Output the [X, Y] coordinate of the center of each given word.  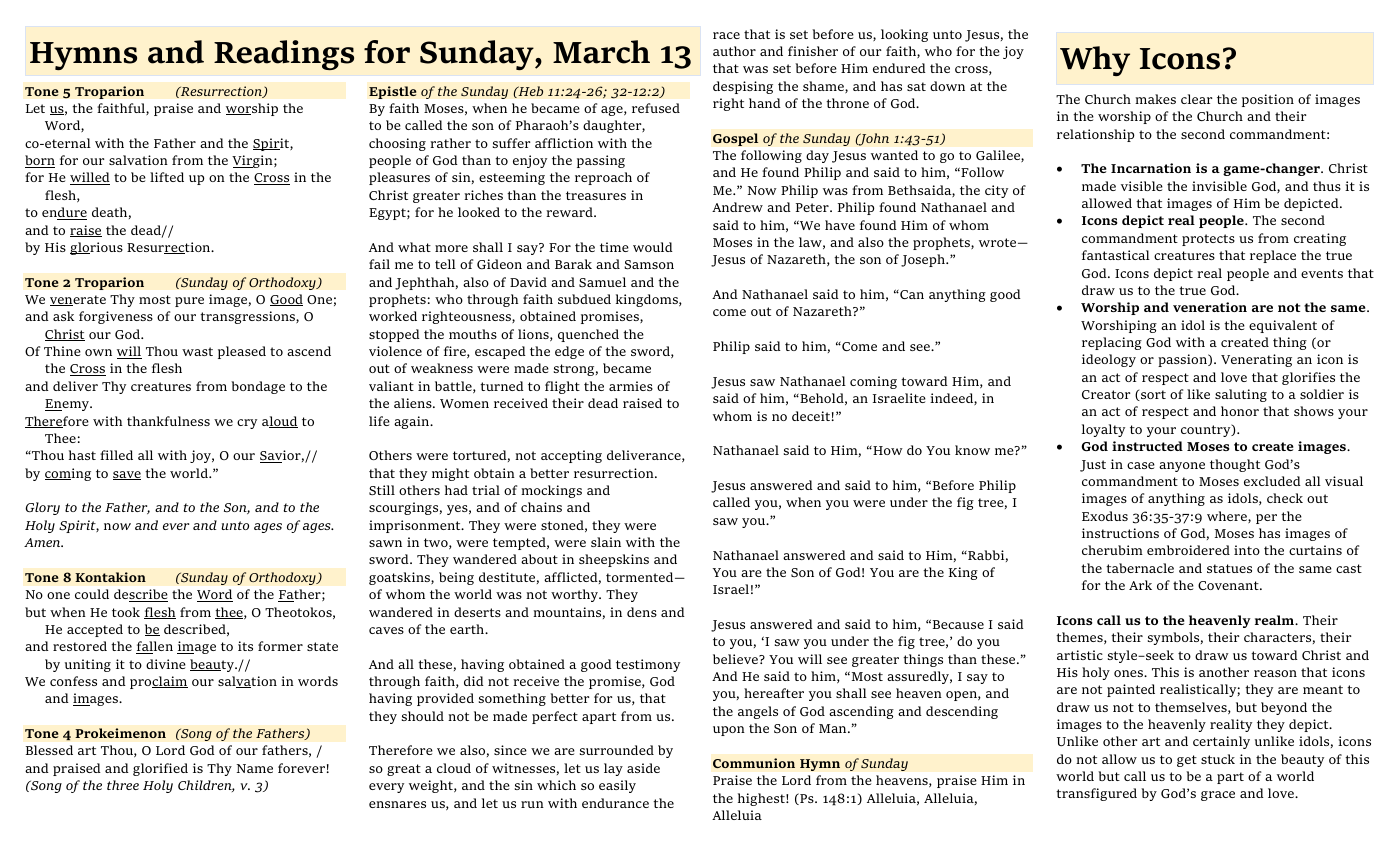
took [126, 612]
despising [743, 87]
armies [631, 386]
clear [1196, 99]
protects [1208, 240]
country [1207, 430]
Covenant [1229, 585]
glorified [160, 769]
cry [247, 424]
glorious [96, 248]
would [653, 247]
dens [642, 612]
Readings [284, 55]
